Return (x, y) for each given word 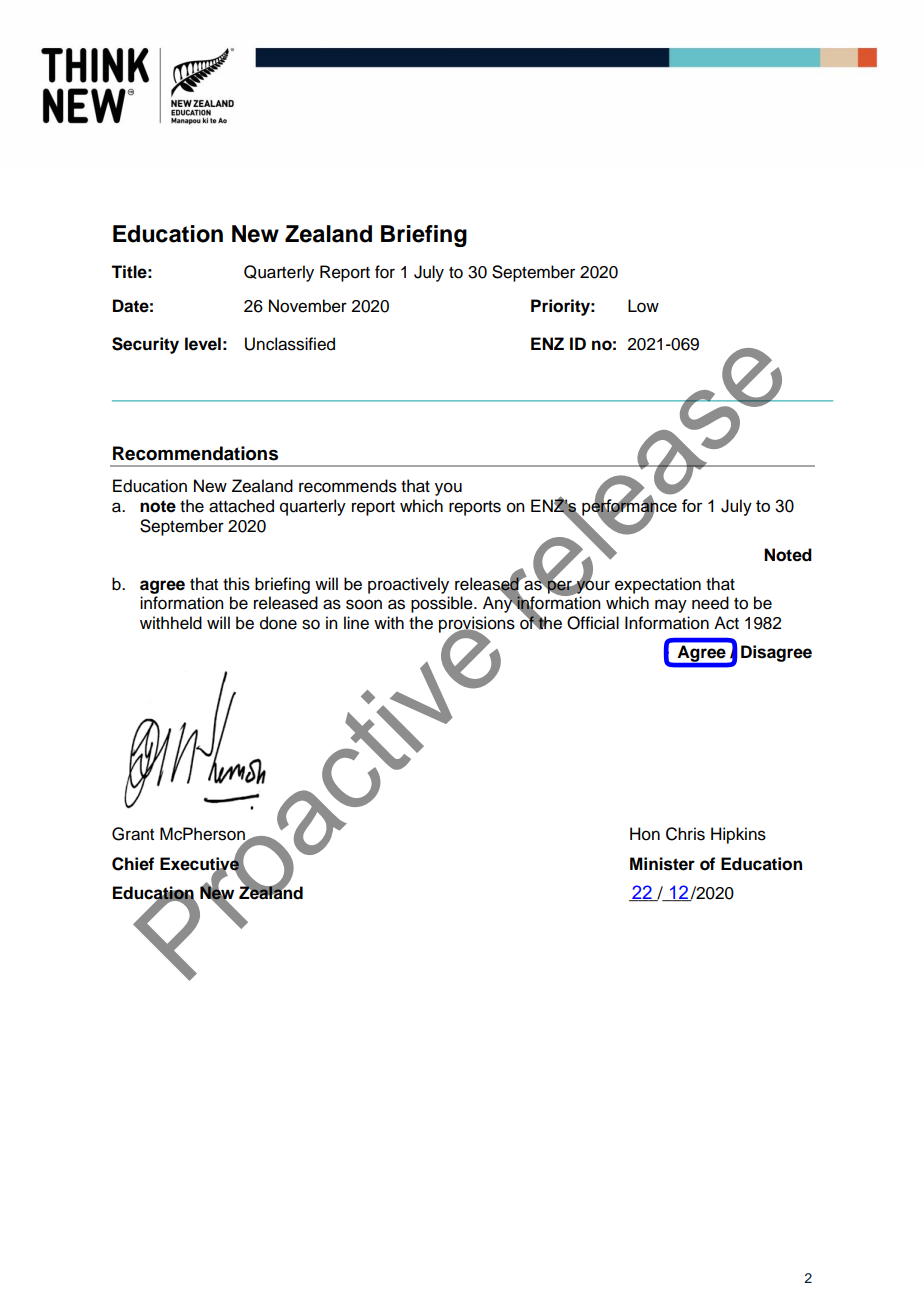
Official (593, 623)
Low (643, 306)
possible (443, 604)
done (278, 623)
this (236, 584)
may (671, 606)
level (203, 344)
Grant (133, 834)
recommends (348, 486)
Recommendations (195, 453)
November (308, 306)
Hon (645, 834)
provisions (477, 625)
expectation (658, 585)
